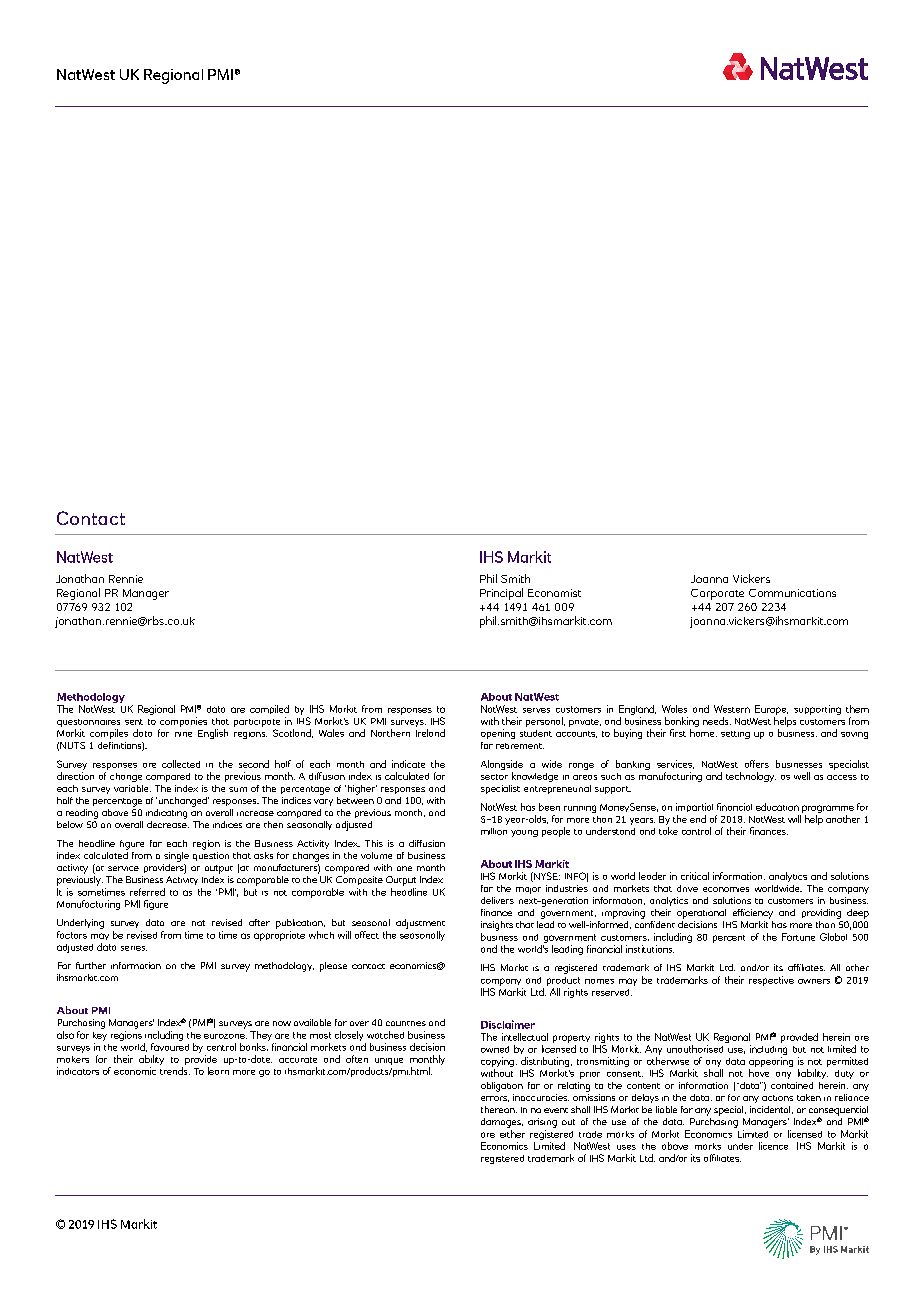 The width and height of the screenshot is (924, 1308). Describe the element at coordinates (501, 594) in the screenshot. I see `Principal` at that location.
